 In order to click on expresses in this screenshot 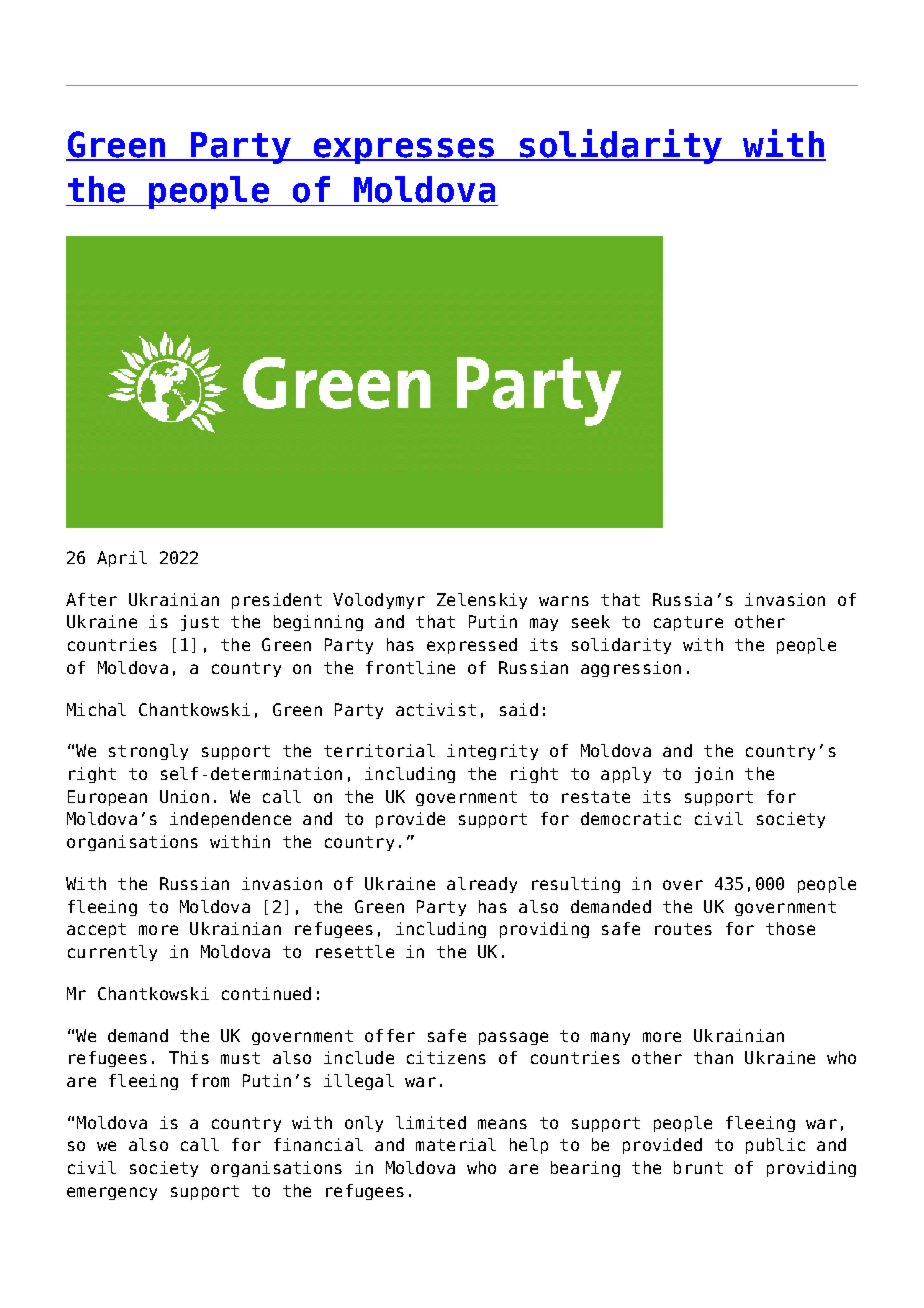, I will do `click(404, 151)`.
